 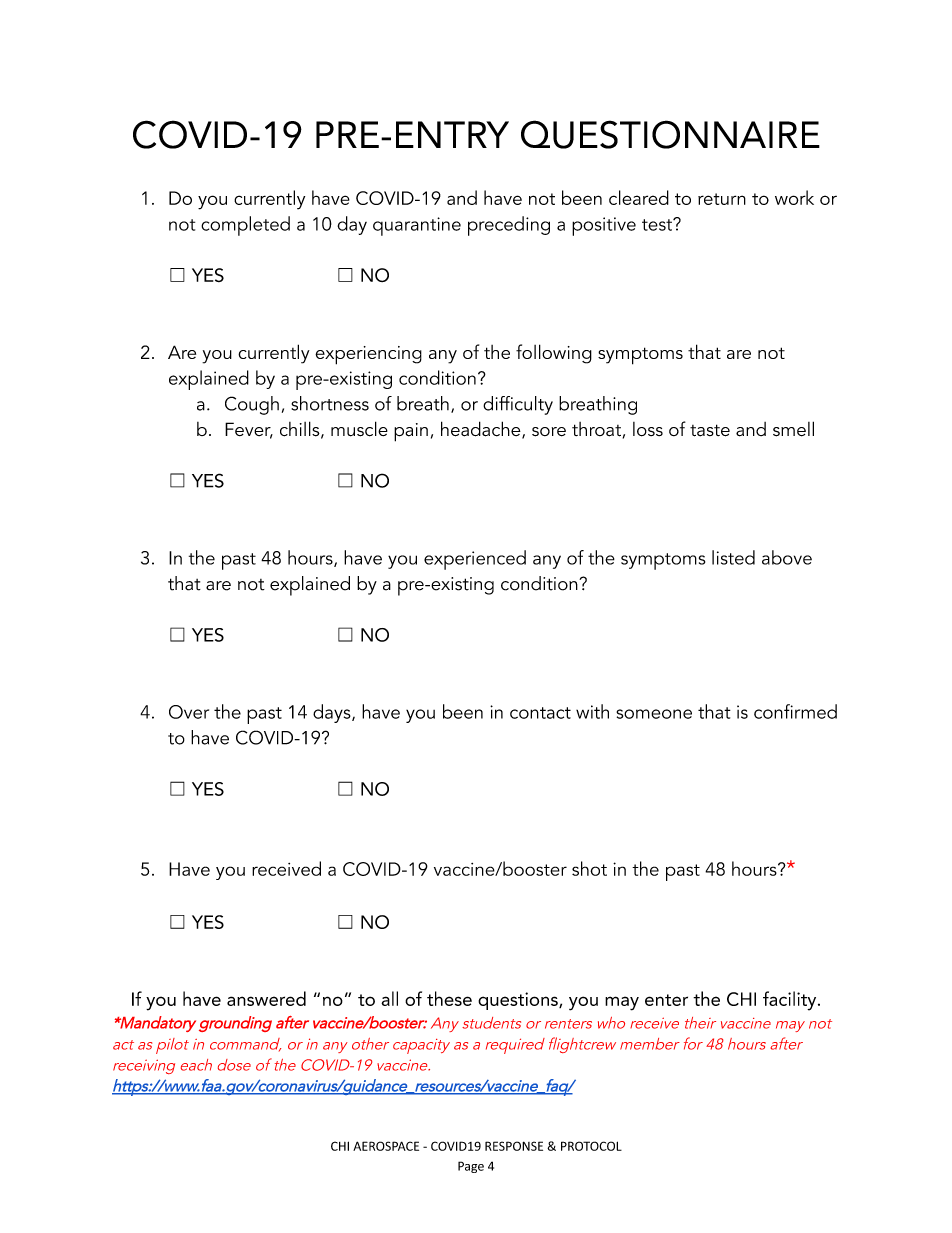 I want to click on shot, so click(x=589, y=868).
